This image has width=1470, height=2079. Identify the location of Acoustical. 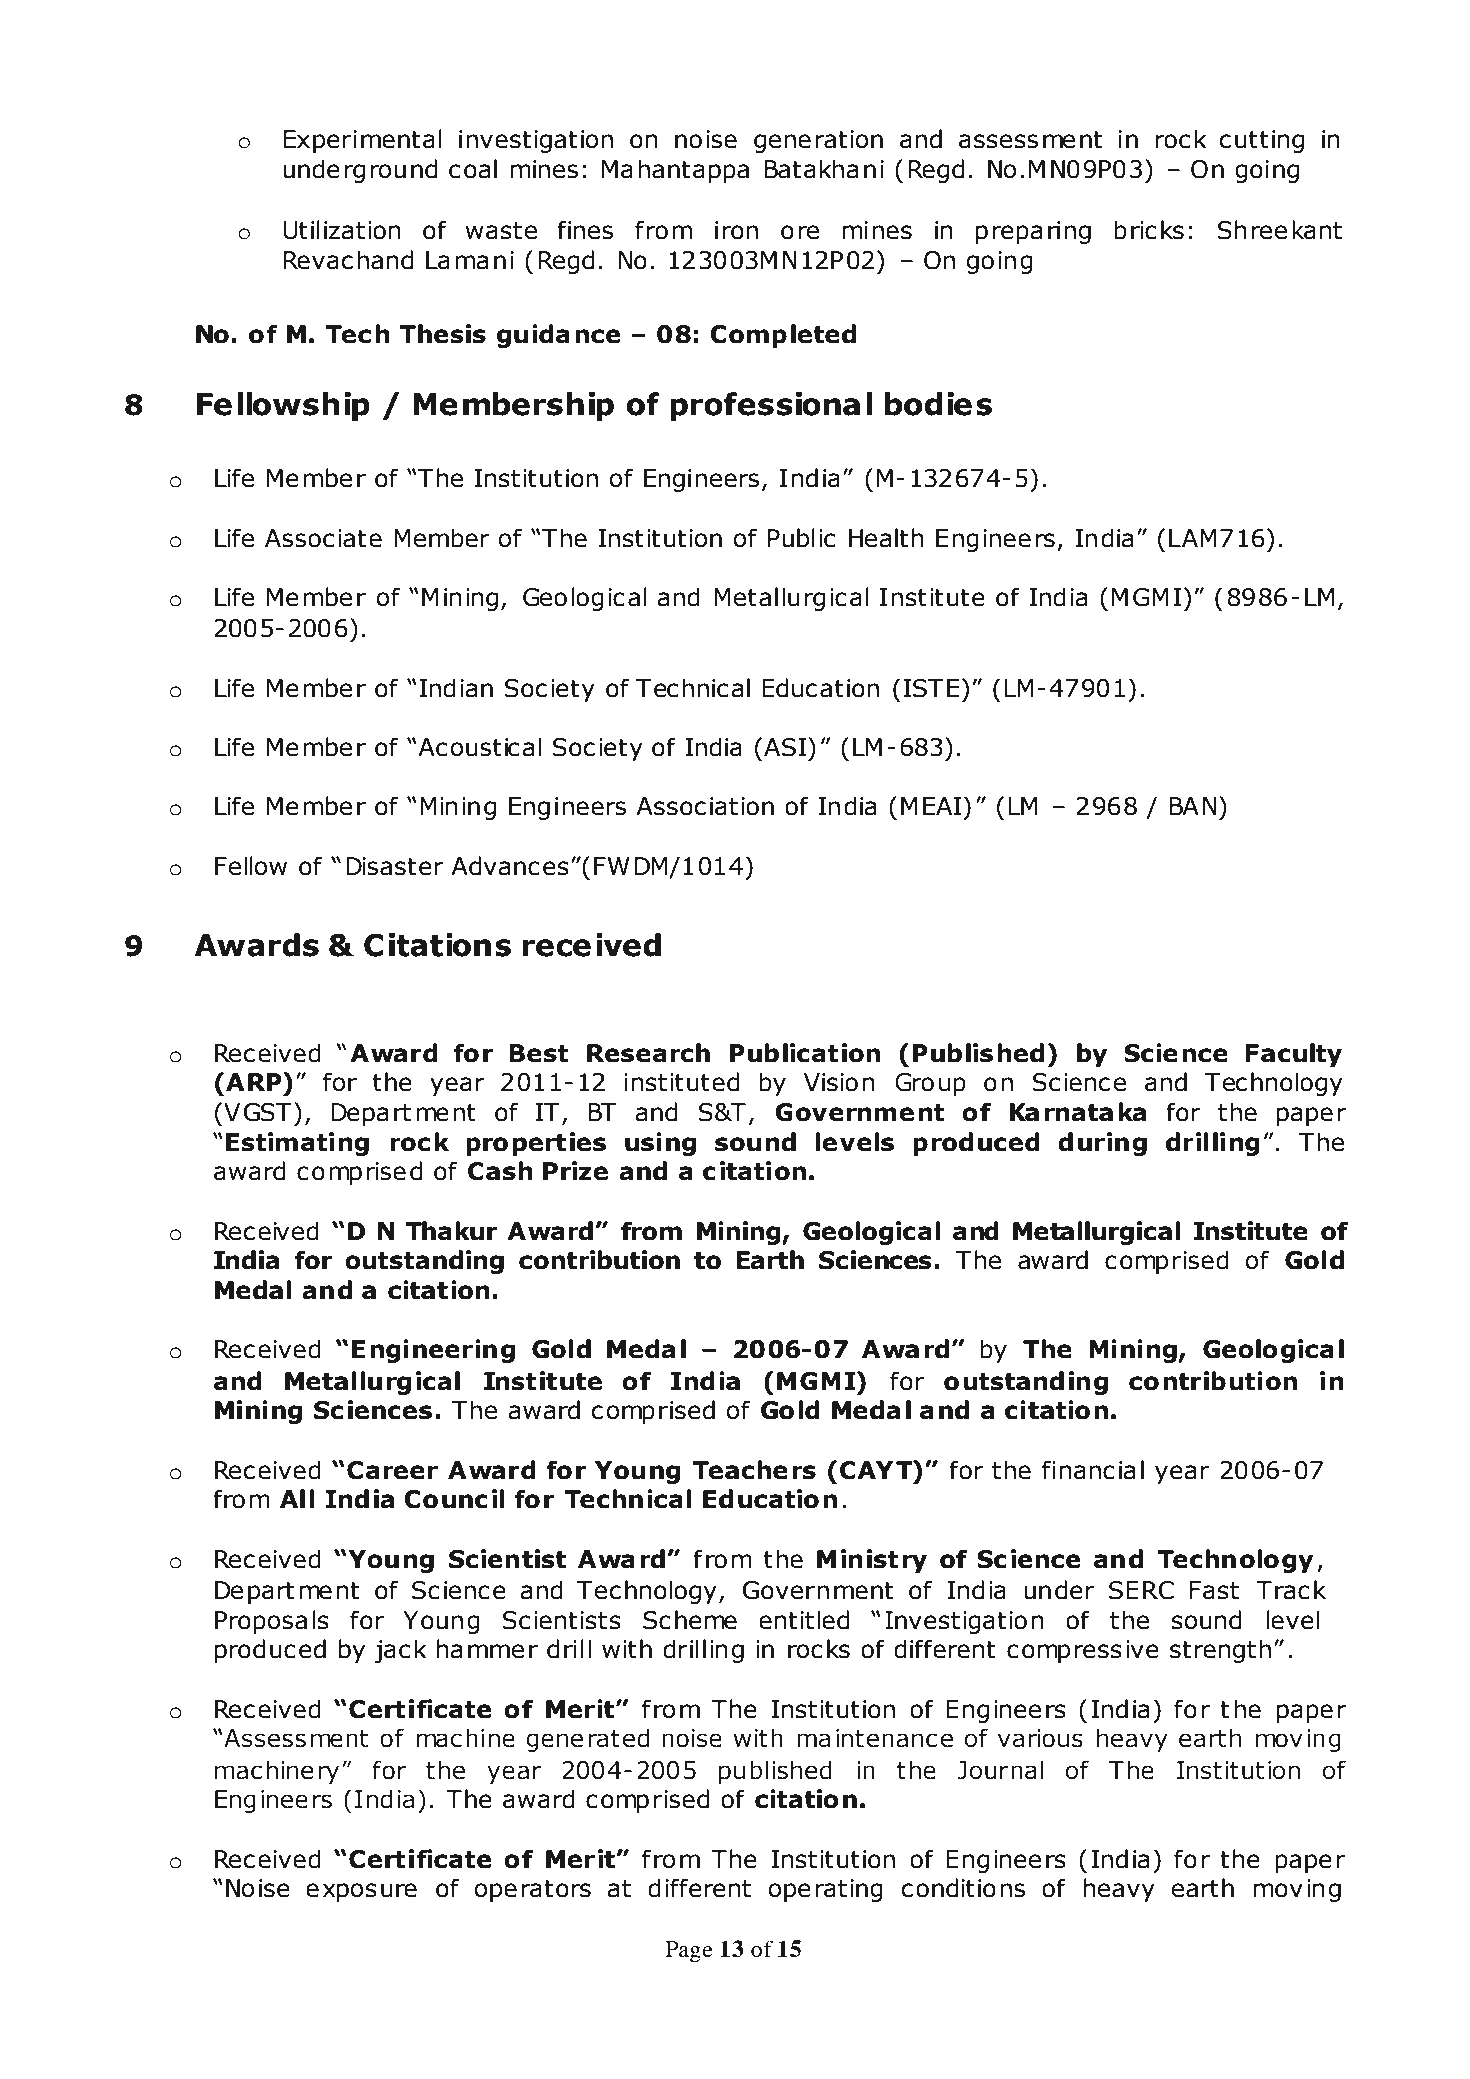
(479, 747).
